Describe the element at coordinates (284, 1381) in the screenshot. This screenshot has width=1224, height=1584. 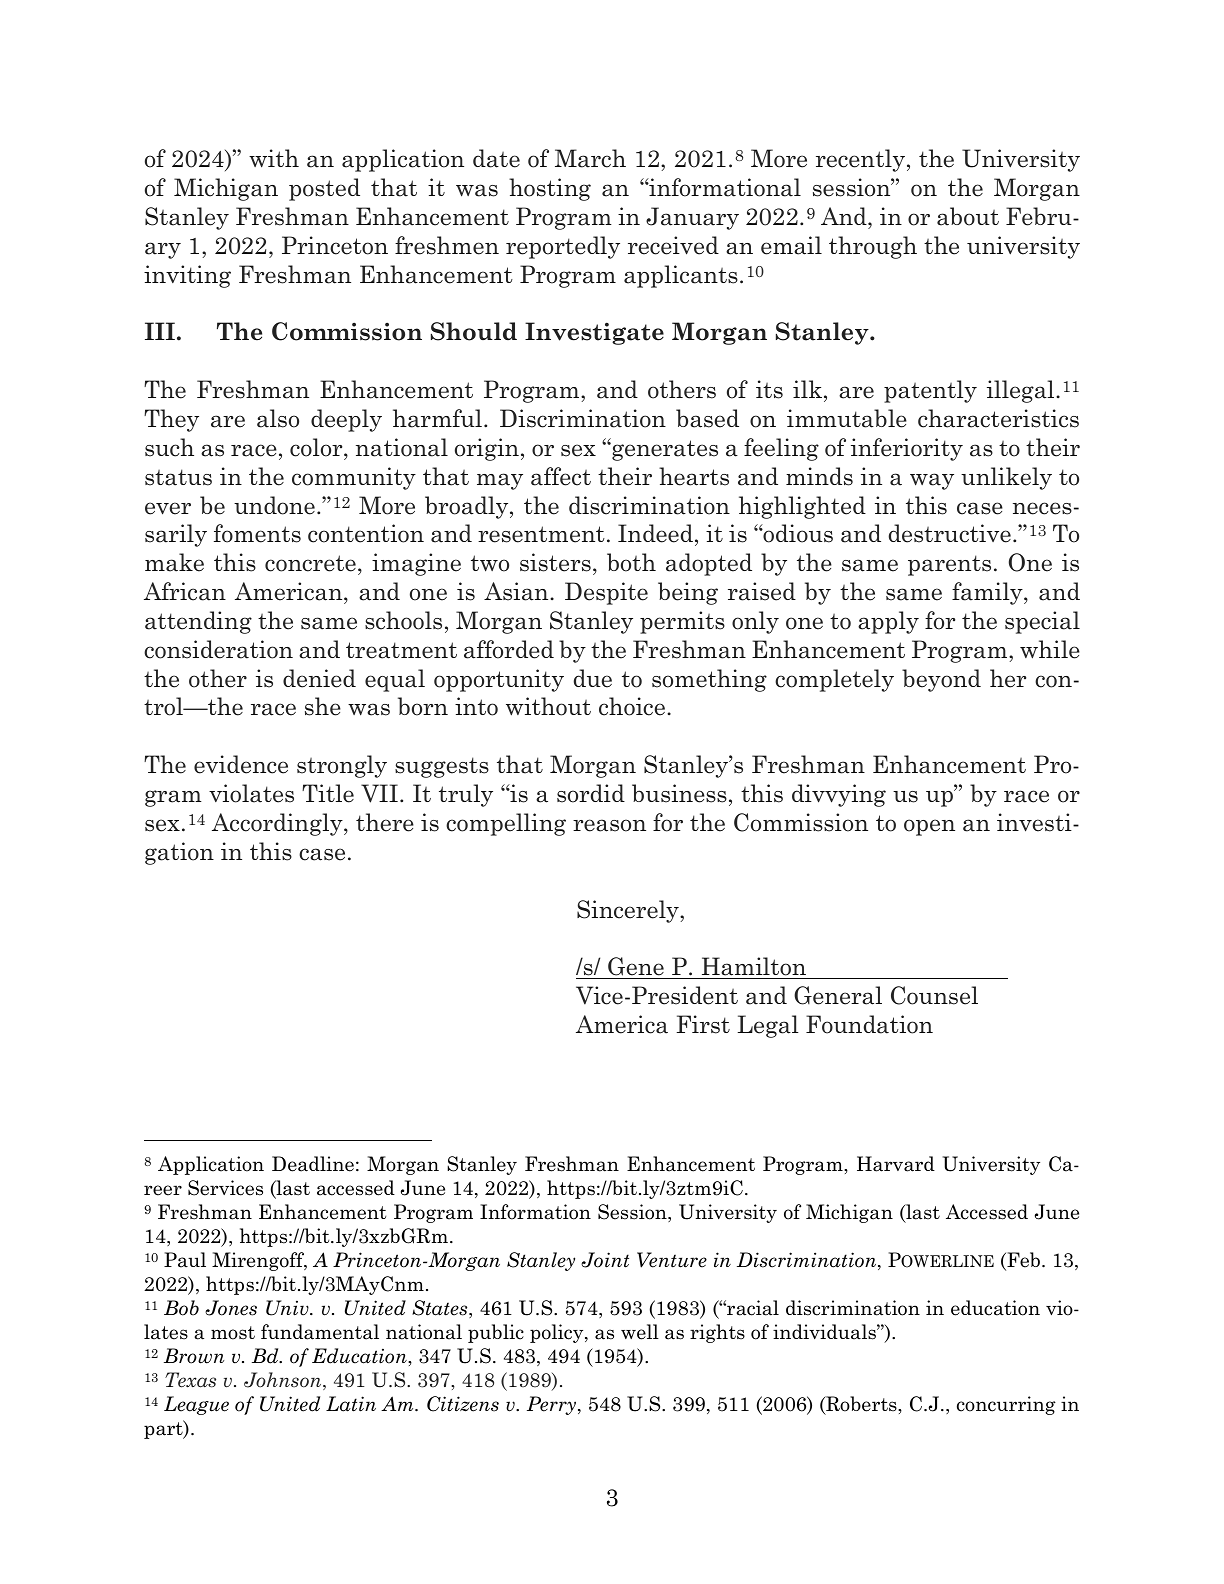
I see `Johnson` at that location.
